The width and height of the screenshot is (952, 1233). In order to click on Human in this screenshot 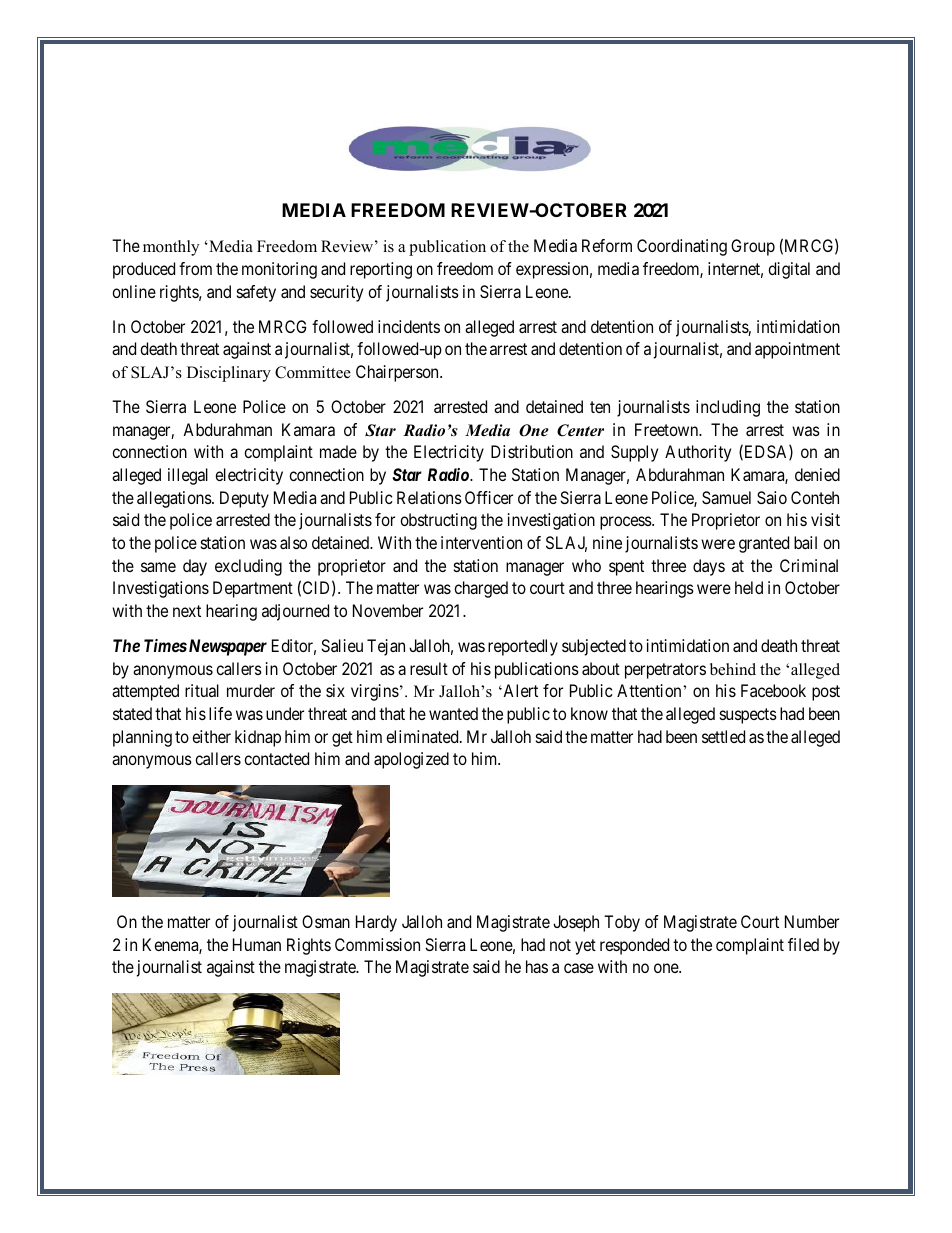, I will do `click(257, 944)`.
